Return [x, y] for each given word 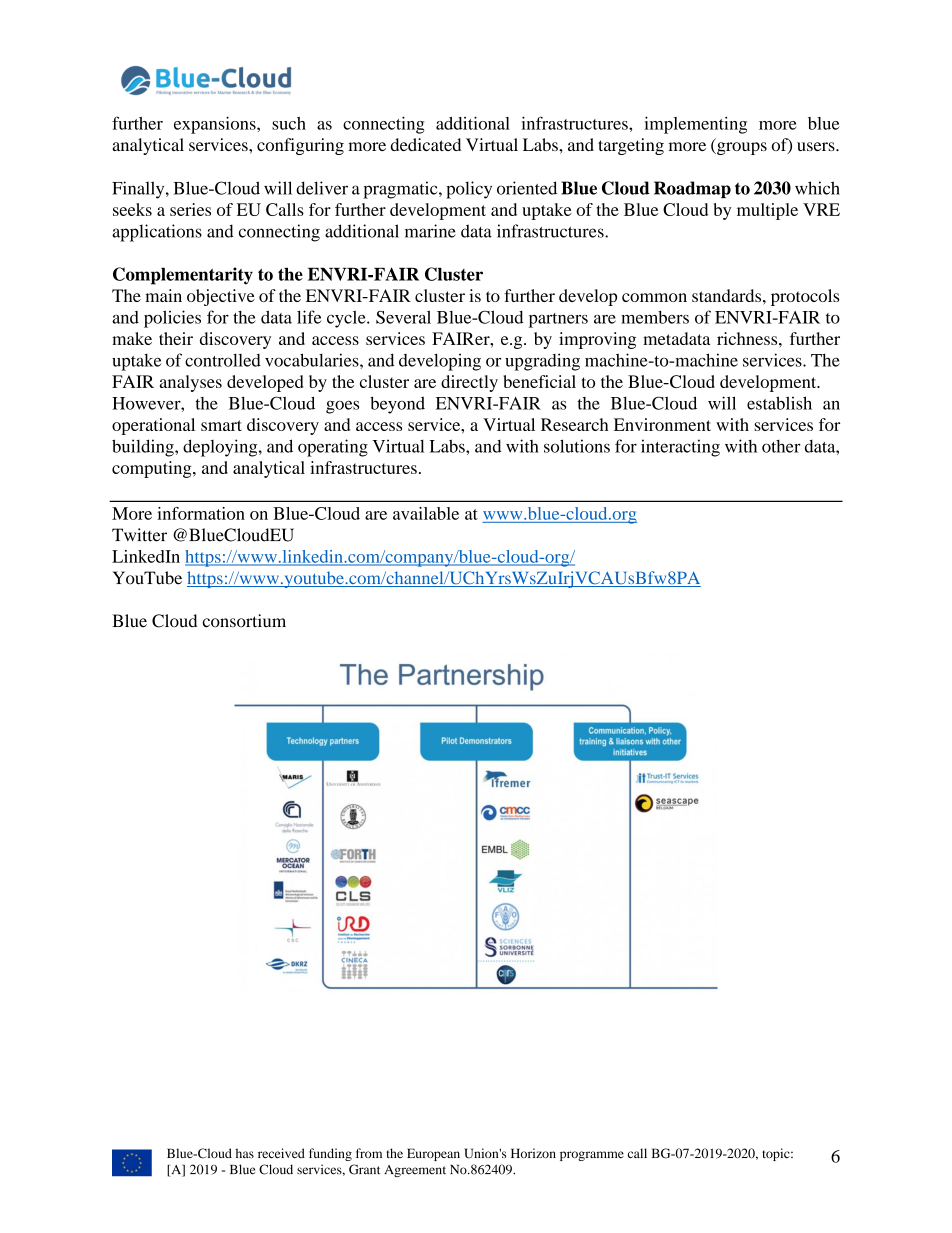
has [244, 1153]
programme [592, 1156]
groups [741, 148]
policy [469, 190]
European [433, 1154]
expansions [216, 125]
